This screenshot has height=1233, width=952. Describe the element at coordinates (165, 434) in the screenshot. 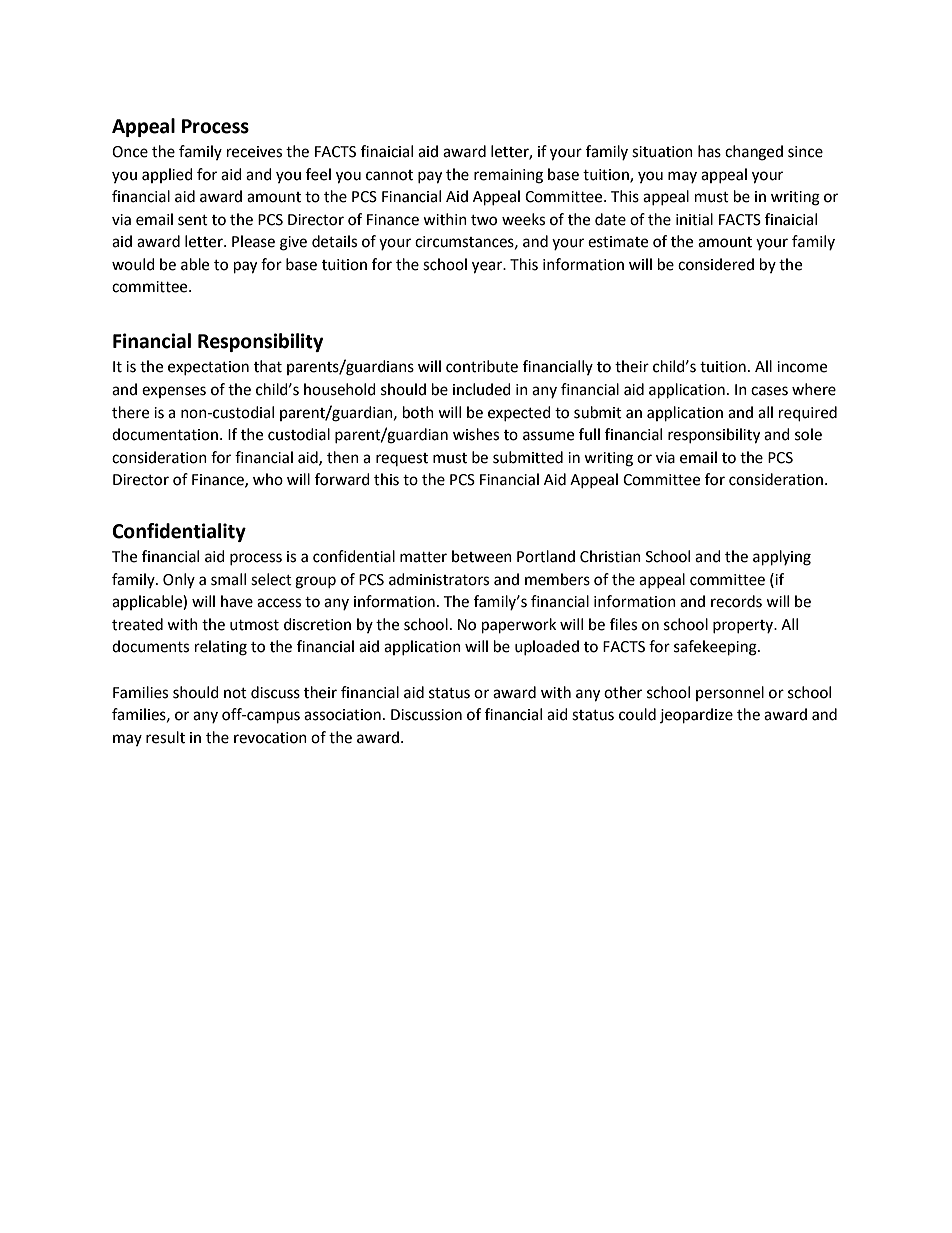

I see `documentation` at that location.
